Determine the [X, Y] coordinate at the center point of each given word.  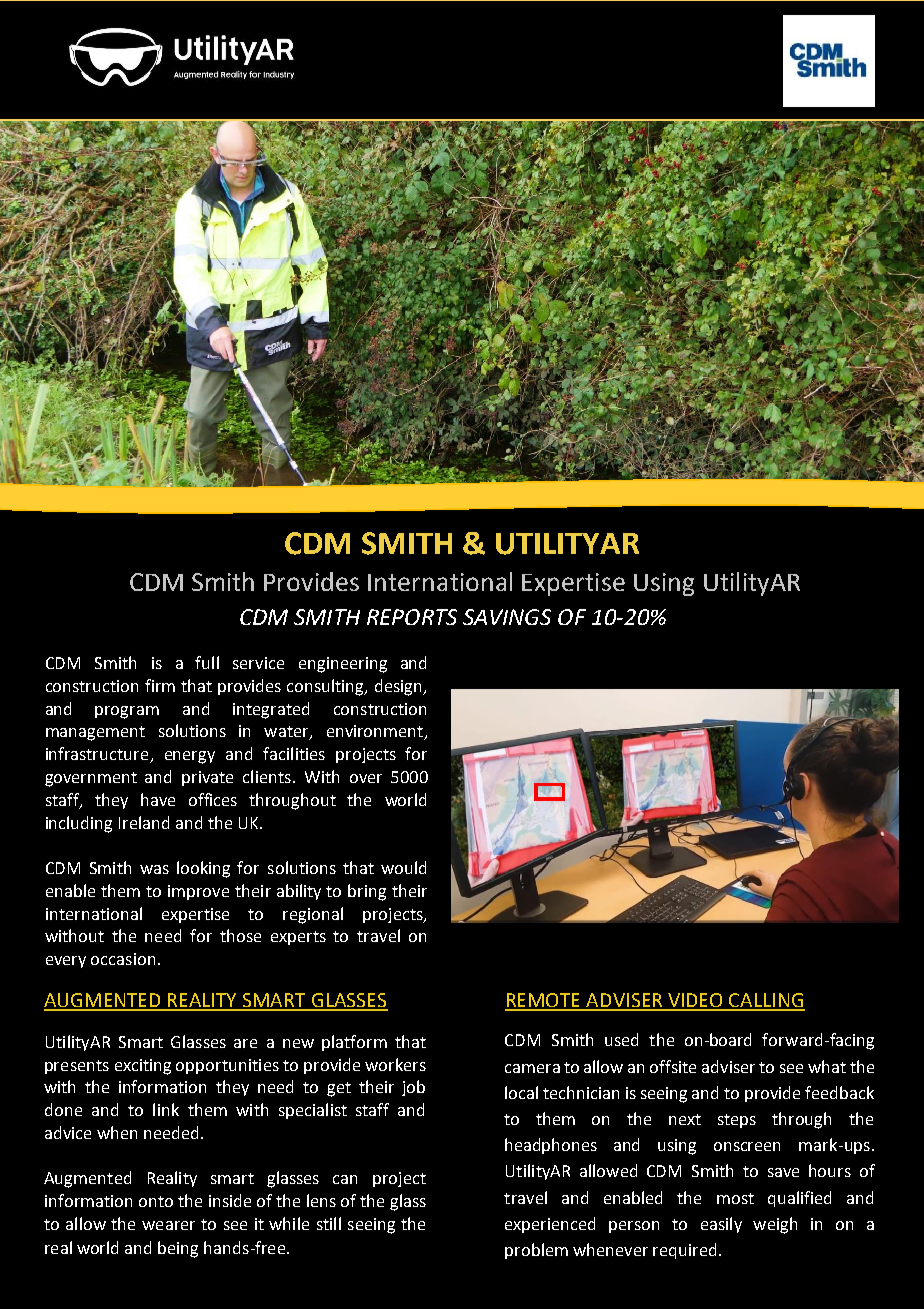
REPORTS [412, 617]
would [403, 867]
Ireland [144, 822]
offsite [673, 1066]
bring [367, 892]
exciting [143, 1067]
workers [395, 1064]
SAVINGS [507, 617]
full [207, 662]
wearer [168, 1225]
